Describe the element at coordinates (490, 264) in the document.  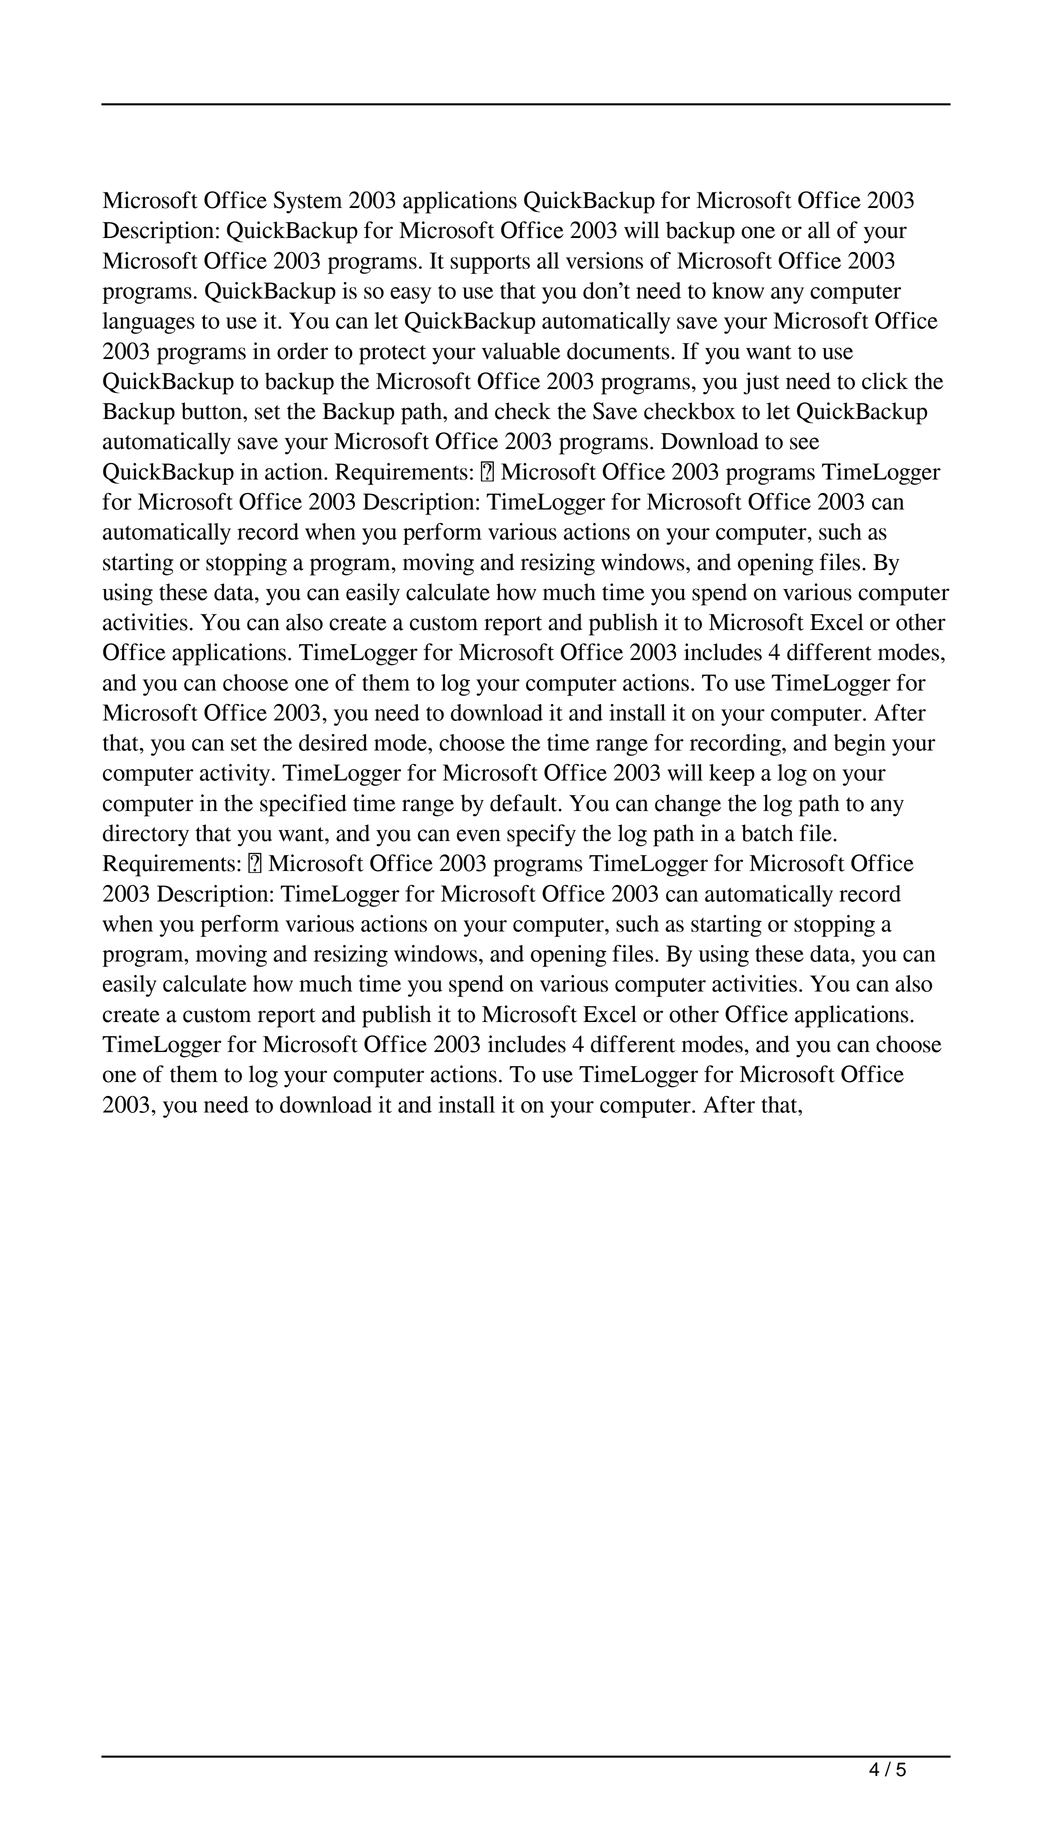
I see `supports` at that location.
